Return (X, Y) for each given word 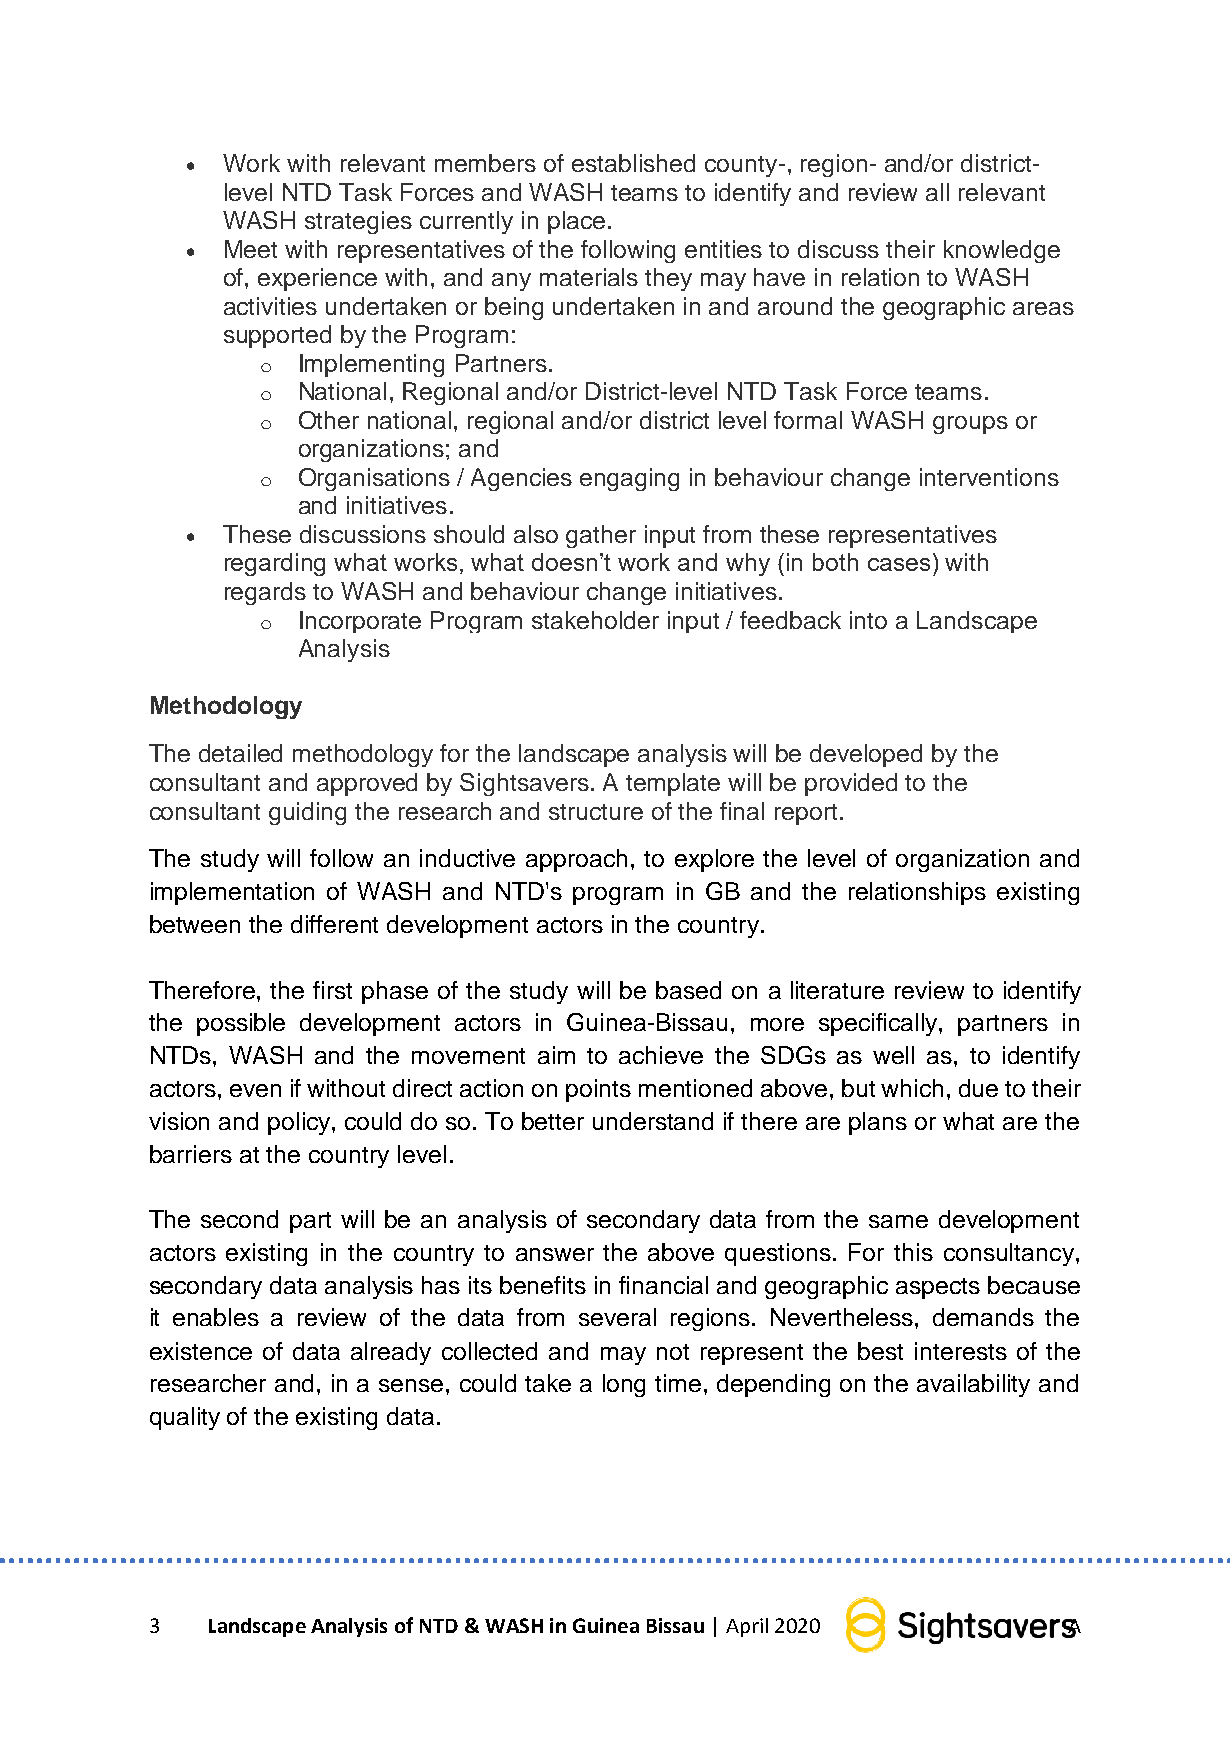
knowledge (1002, 251)
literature (837, 990)
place (576, 222)
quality (185, 1418)
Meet (251, 249)
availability (973, 1385)
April (747, 1627)
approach (576, 860)
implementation (232, 893)
